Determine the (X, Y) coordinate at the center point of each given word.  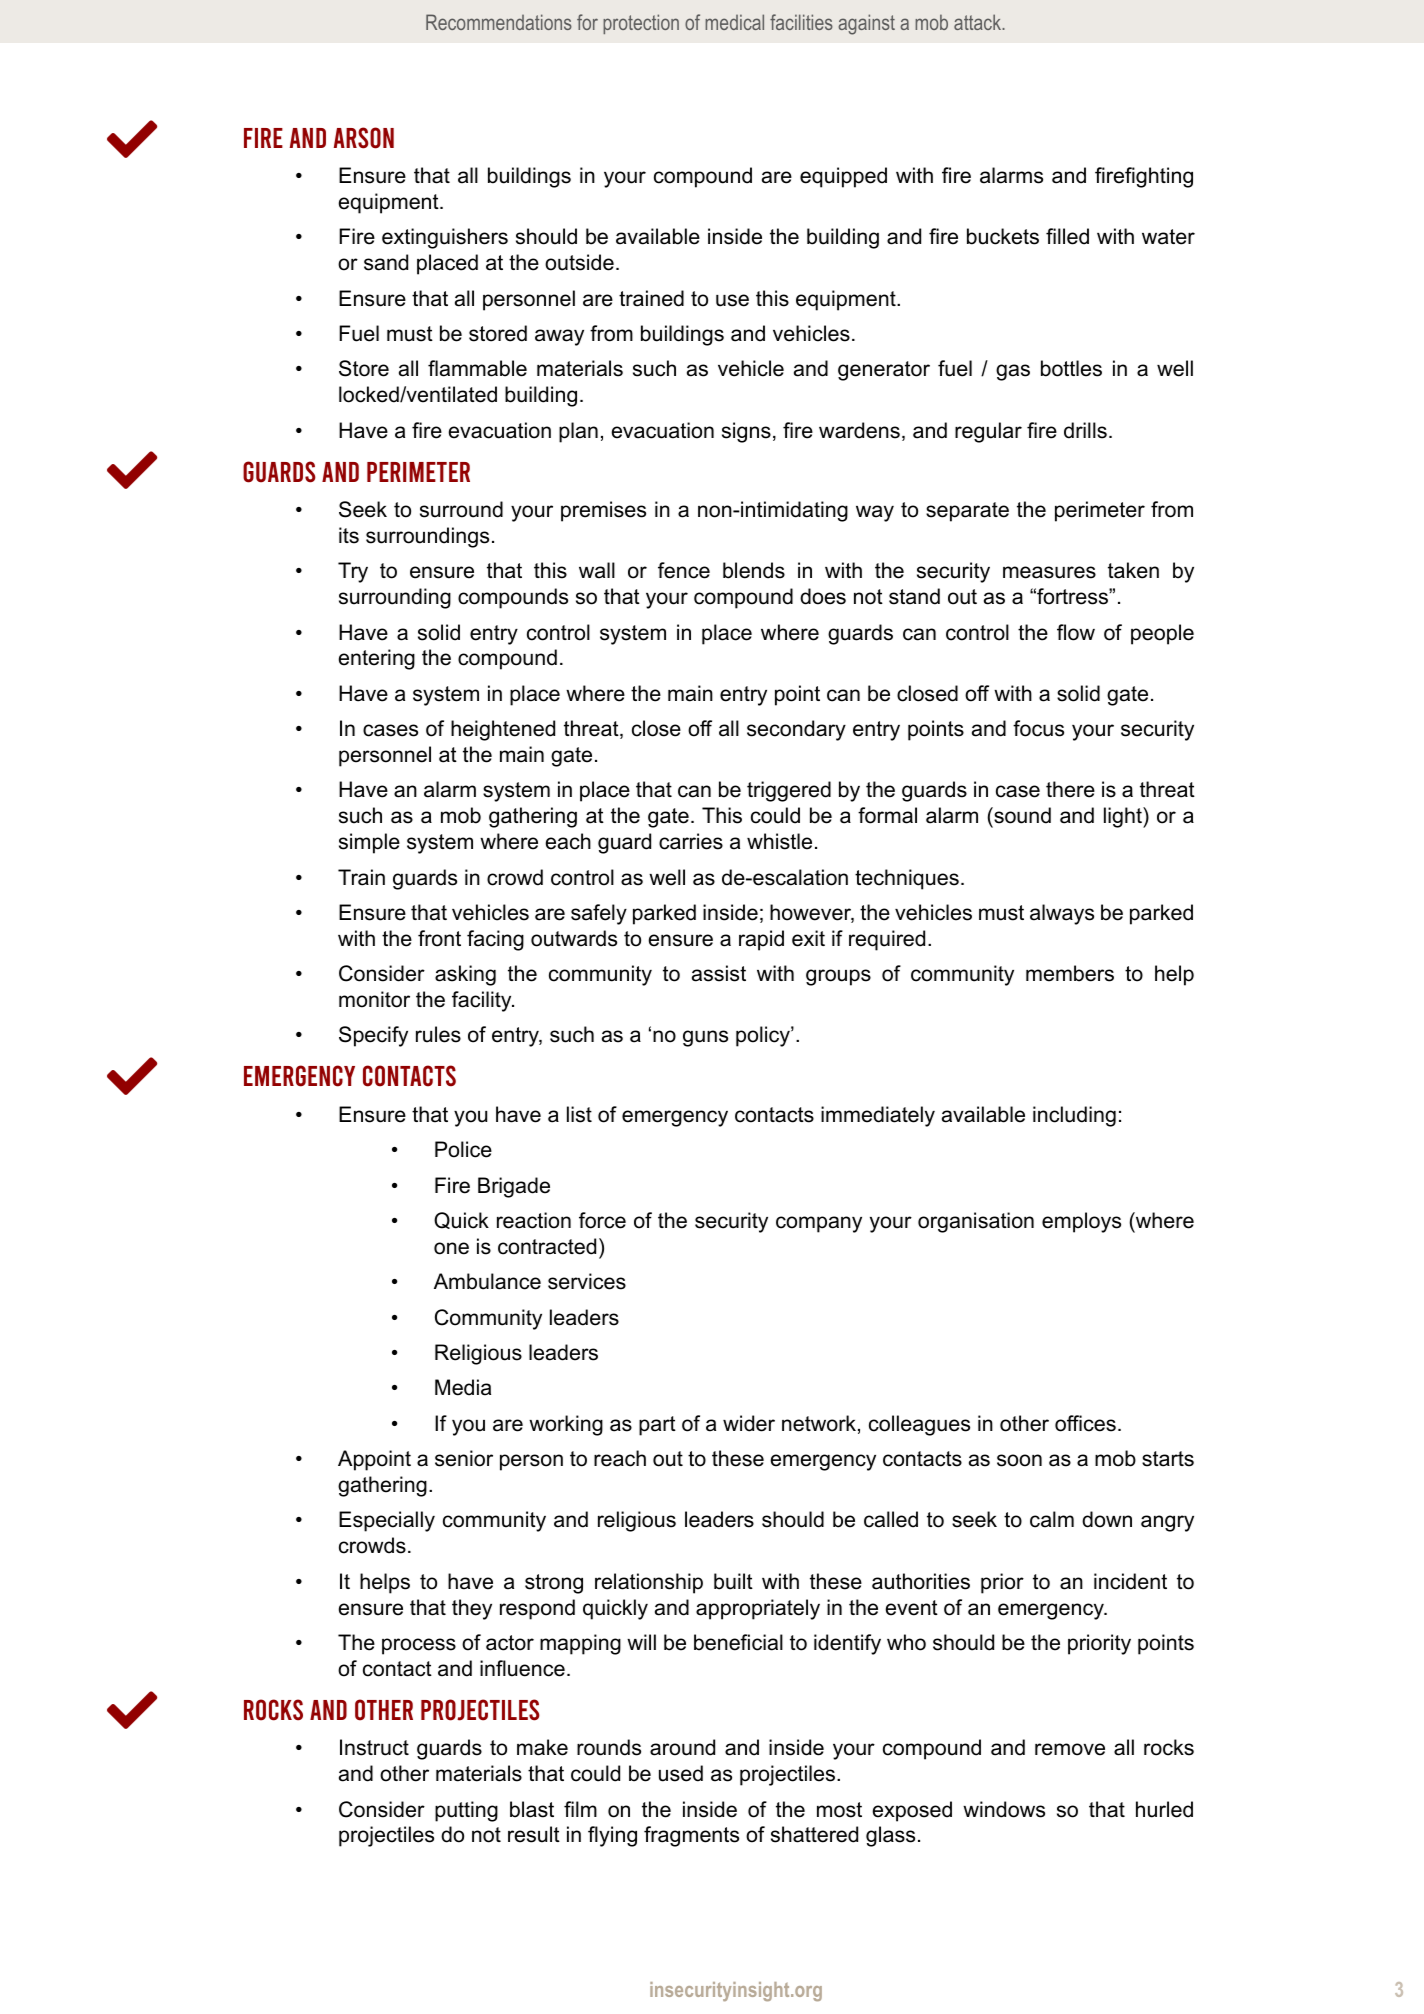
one (451, 1248)
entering (377, 659)
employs (1081, 1222)
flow (1076, 632)
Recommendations (499, 22)
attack (978, 22)
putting (466, 1811)
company (819, 1224)
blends (754, 570)
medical (734, 22)
